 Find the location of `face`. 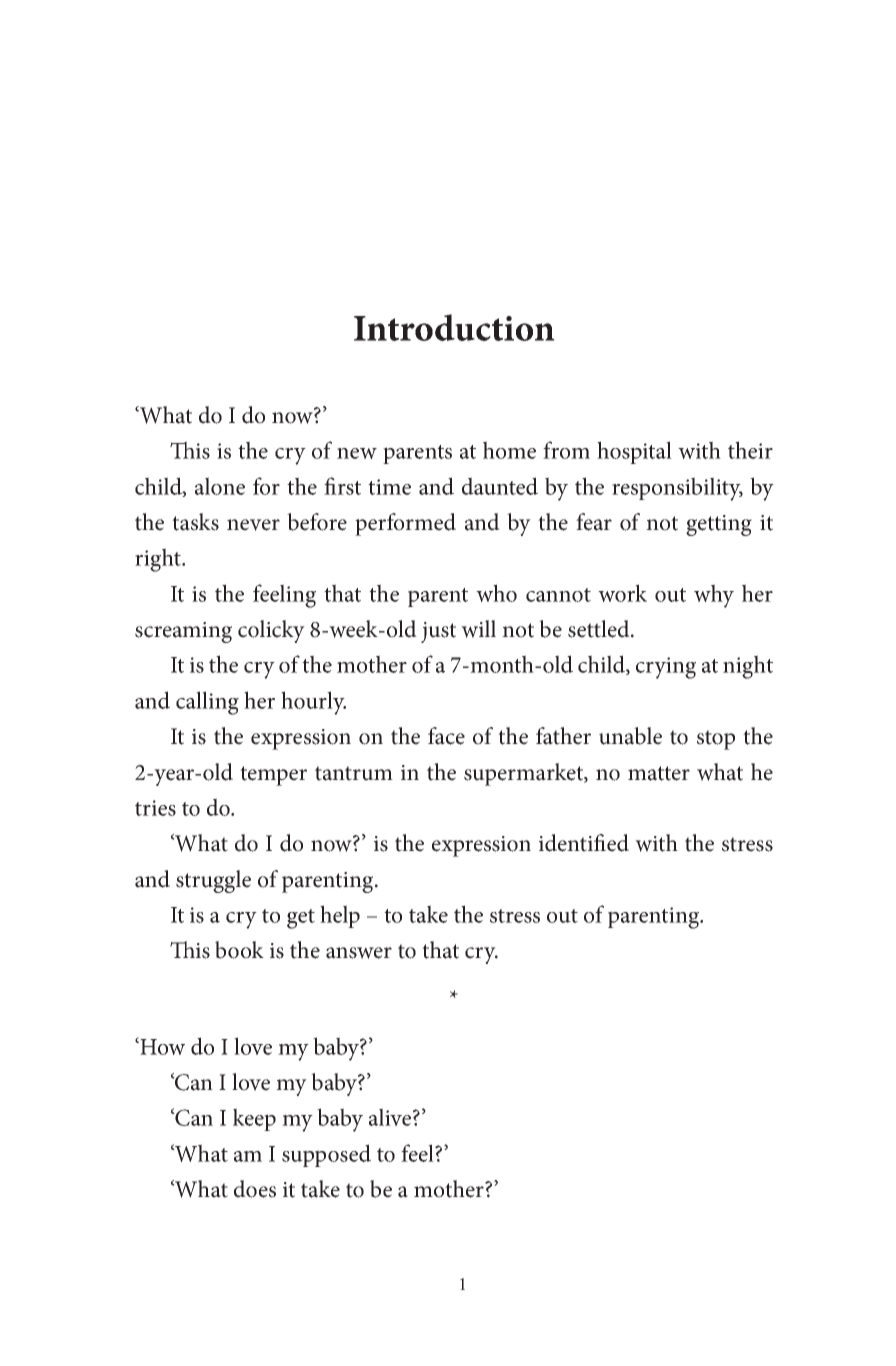

face is located at coordinates (446, 736).
